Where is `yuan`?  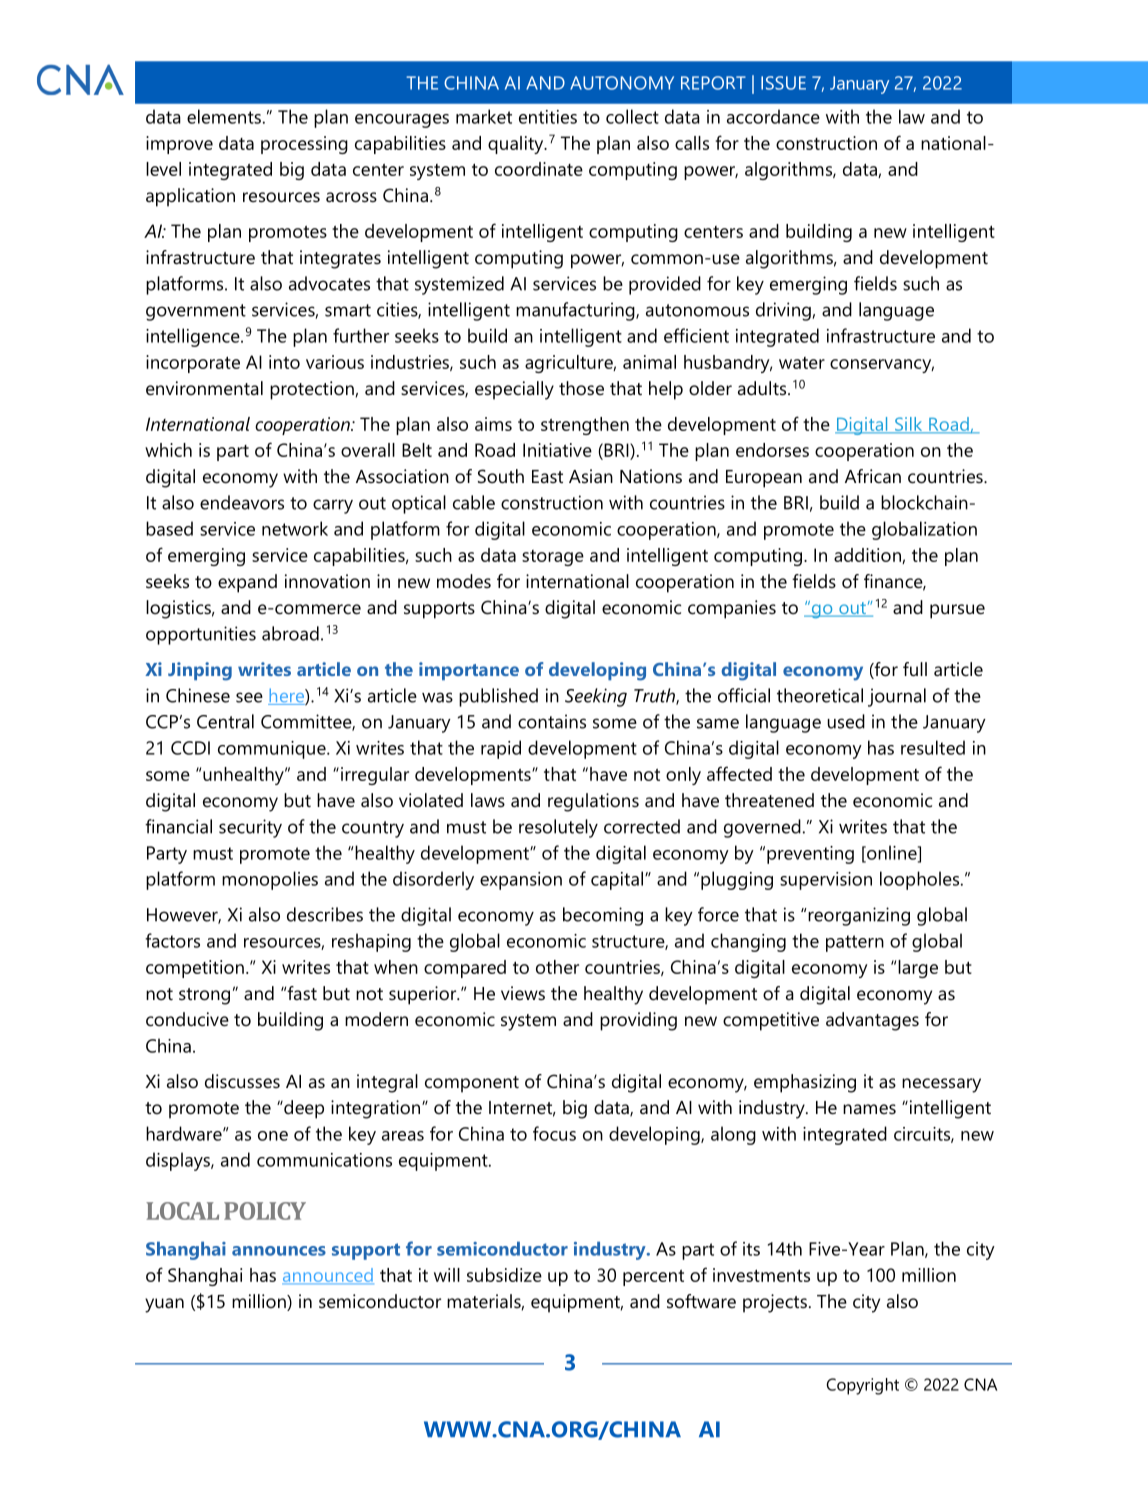 yuan is located at coordinates (164, 1305).
